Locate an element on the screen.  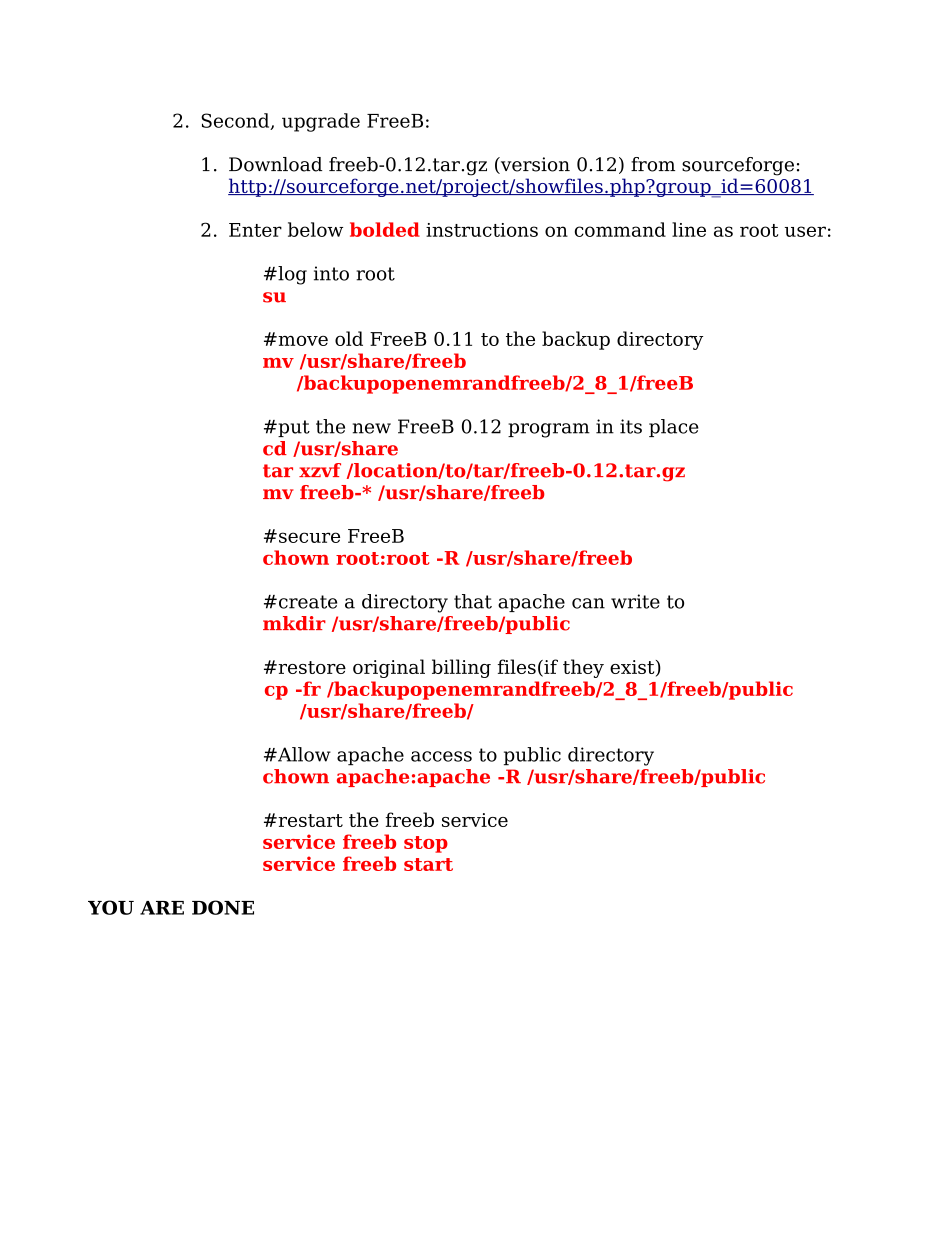
secure is located at coordinates (309, 537).
